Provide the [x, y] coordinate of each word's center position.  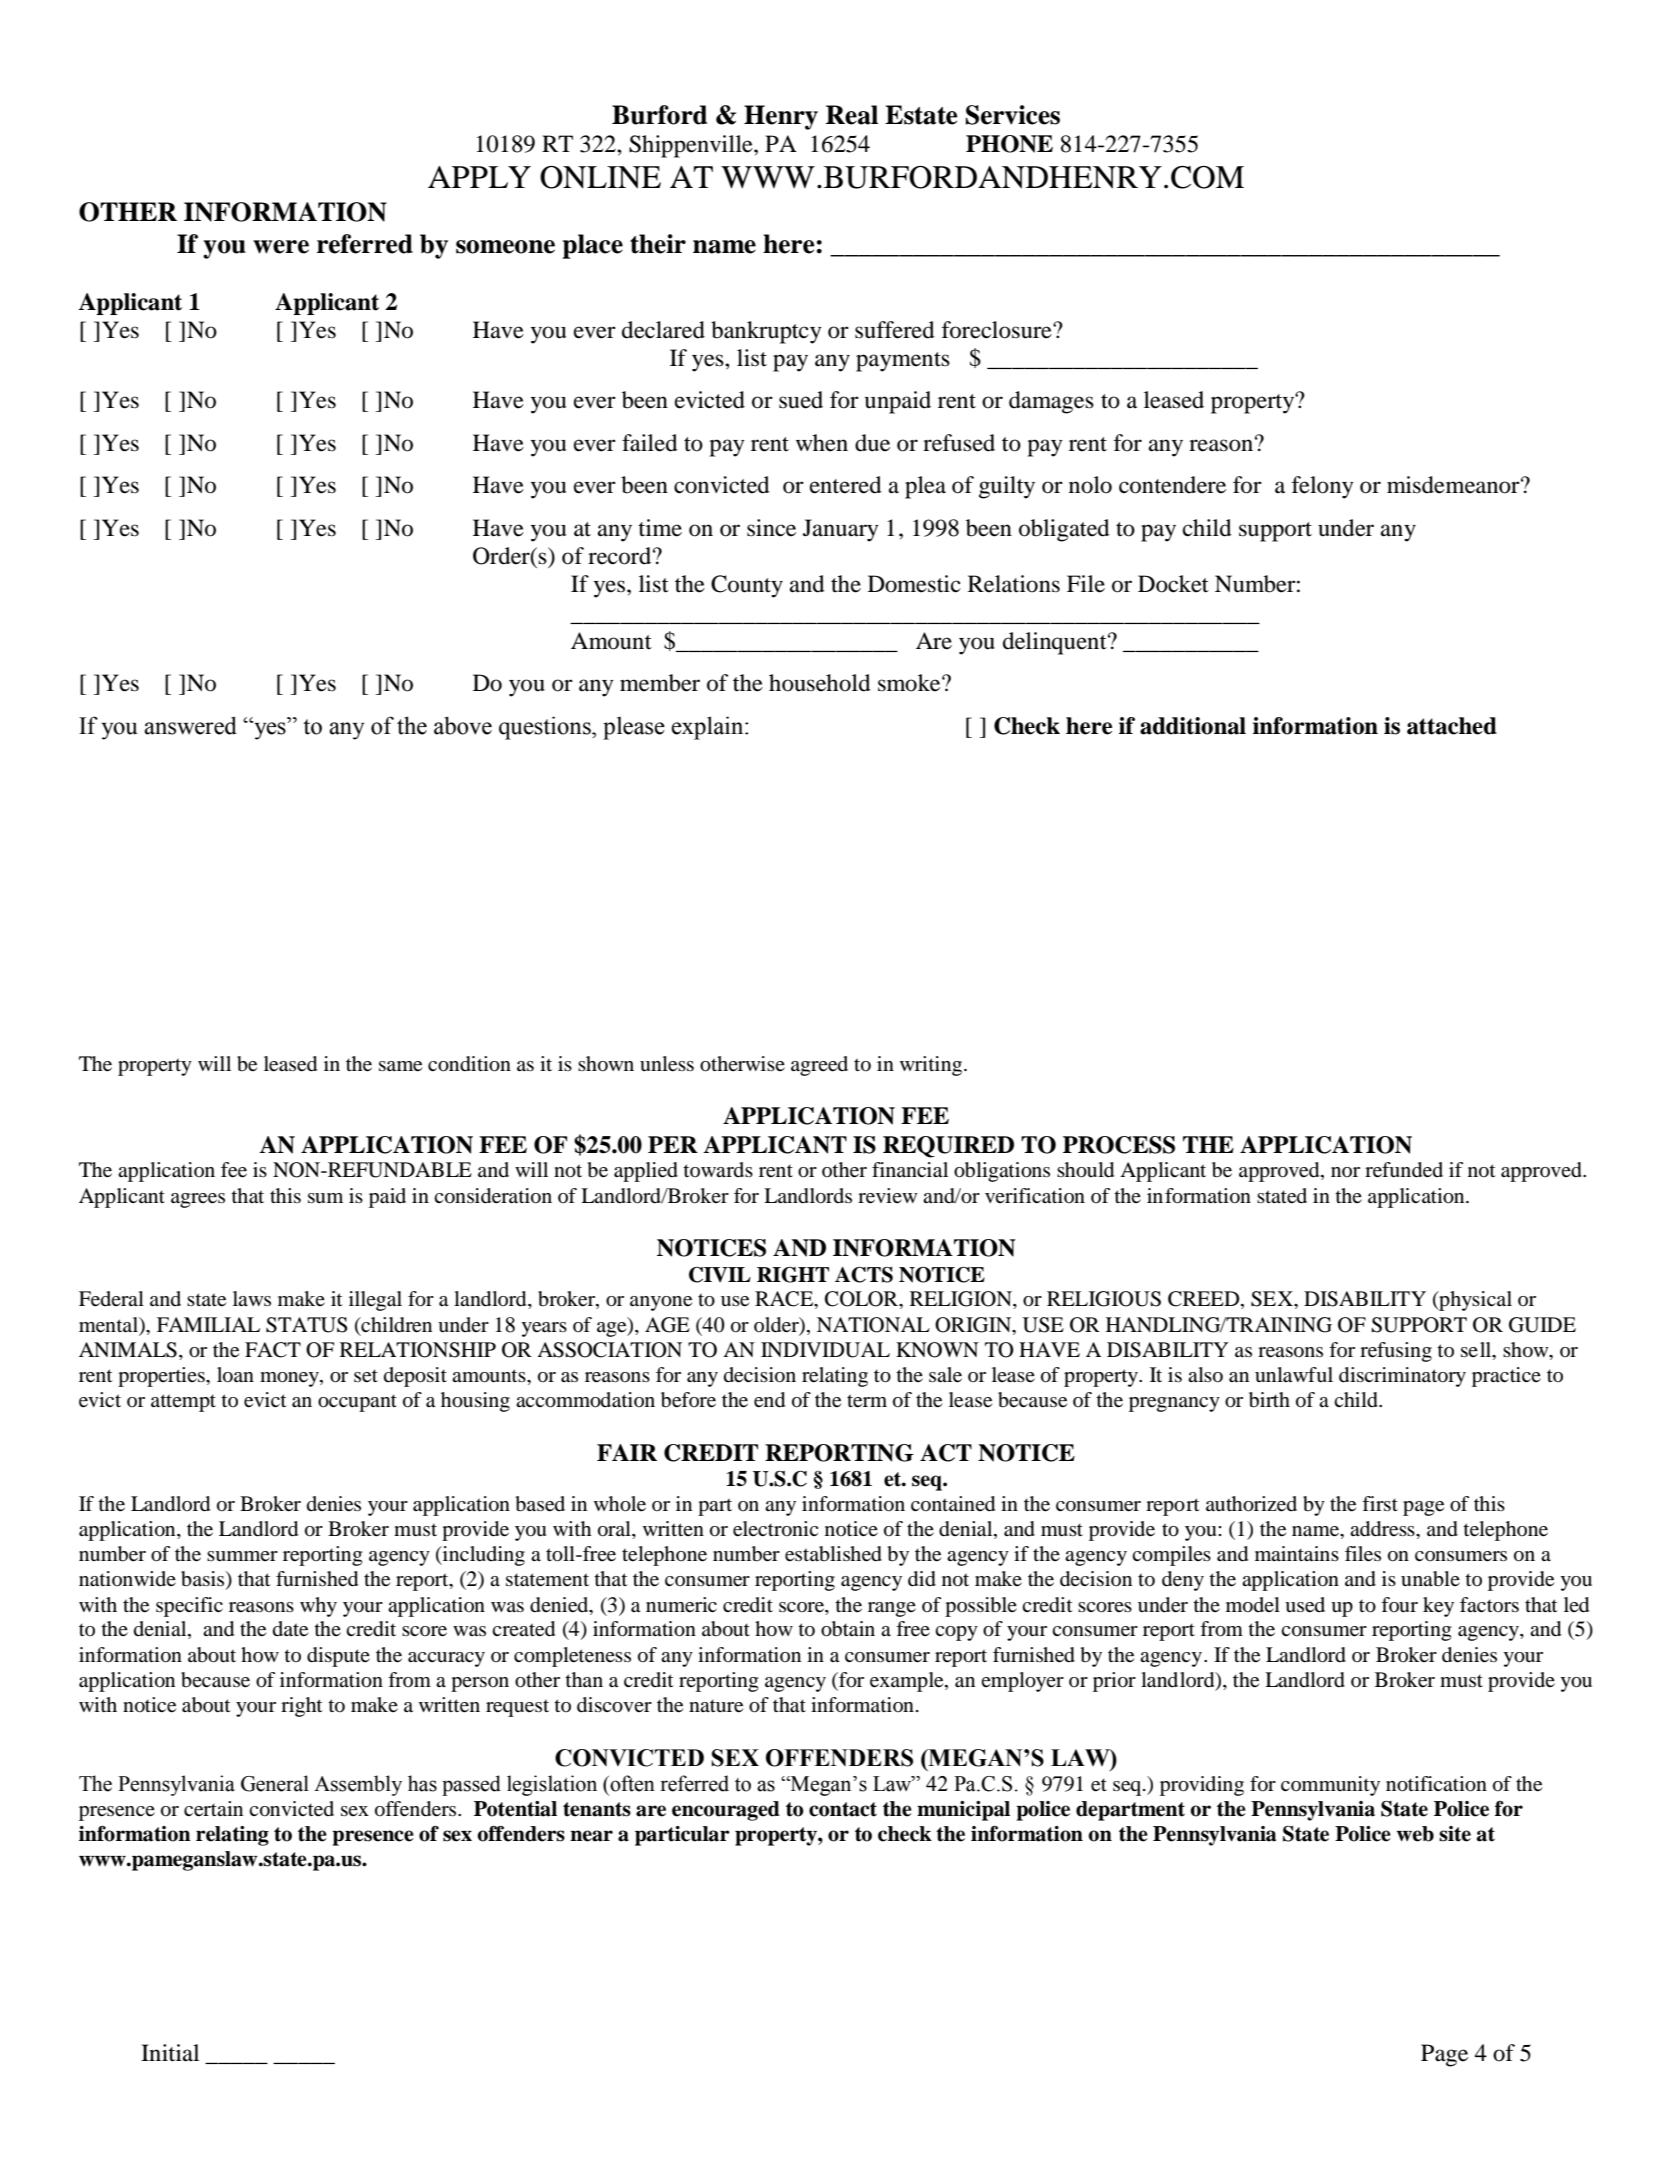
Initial [170, 2053]
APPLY [479, 177]
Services [1013, 115]
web [1415, 1834]
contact [843, 1809]
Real [852, 115]
